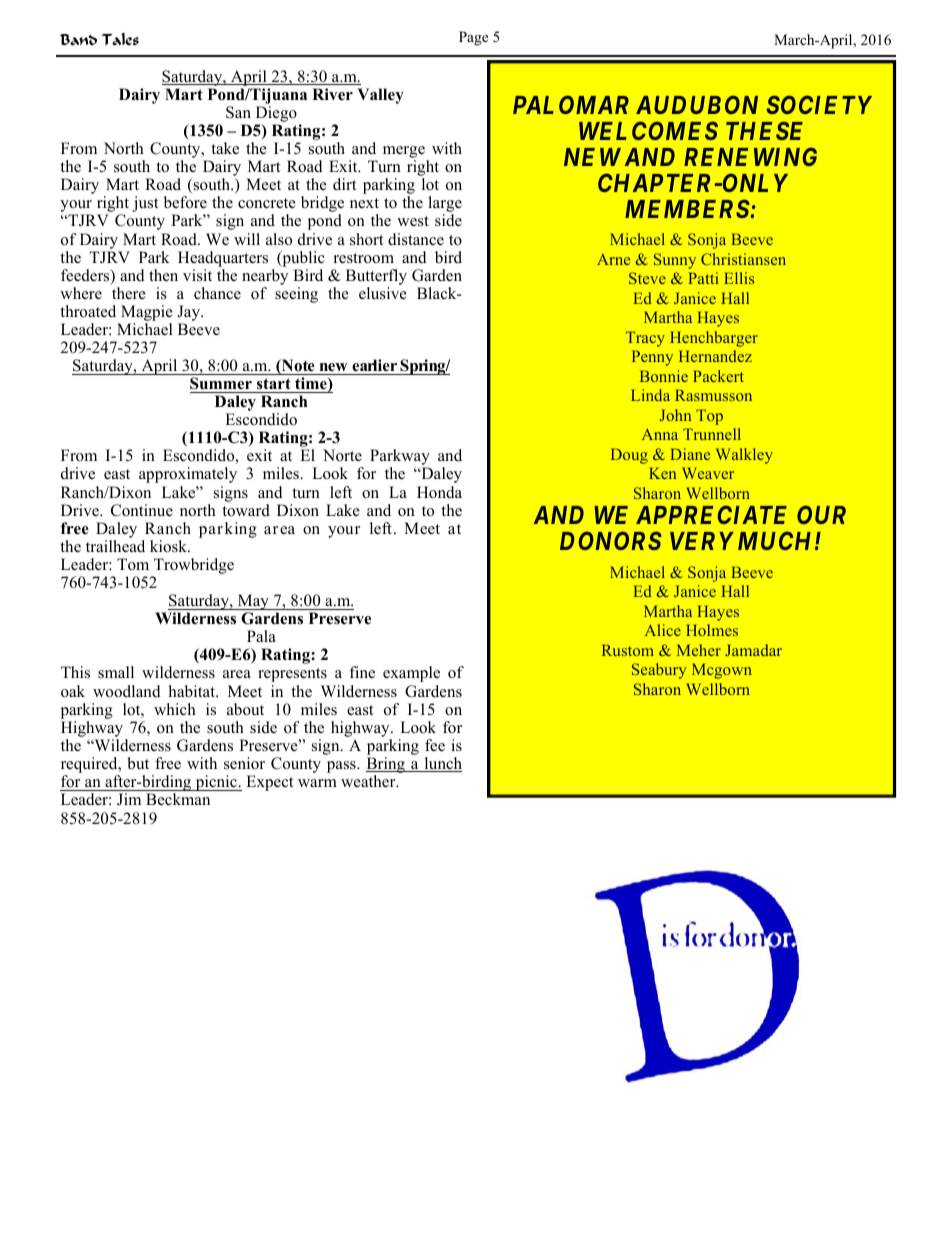 This image has width=952, height=1233. Describe the element at coordinates (222, 385) in the image. I see `Summer` at that location.
